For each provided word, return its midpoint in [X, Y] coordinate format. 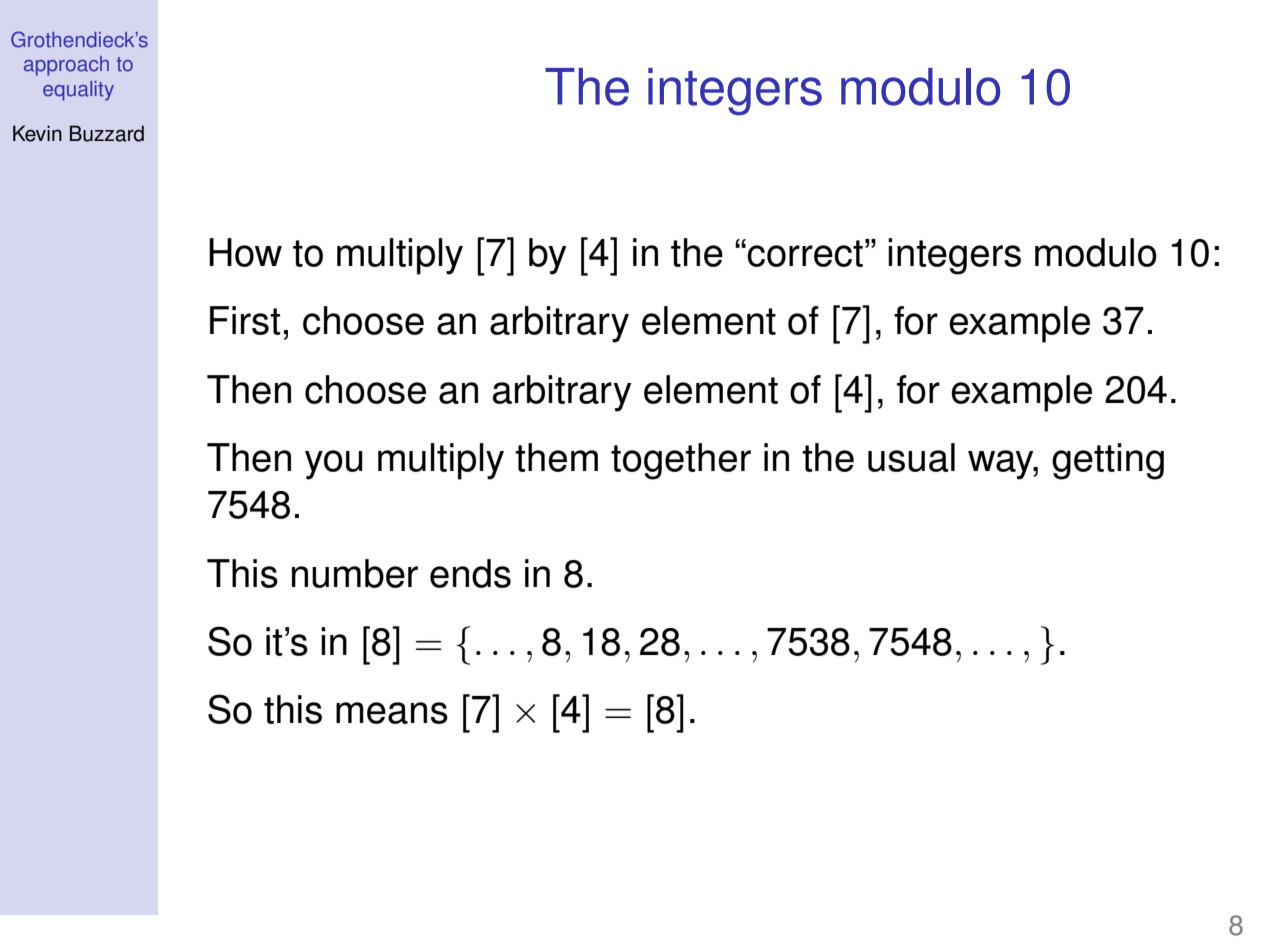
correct [805, 253]
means [392, 713]
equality [78, 91]
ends [470, 573]
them [556, 457]
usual [911, 457]
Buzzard [107, 133]
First [245, 320]
